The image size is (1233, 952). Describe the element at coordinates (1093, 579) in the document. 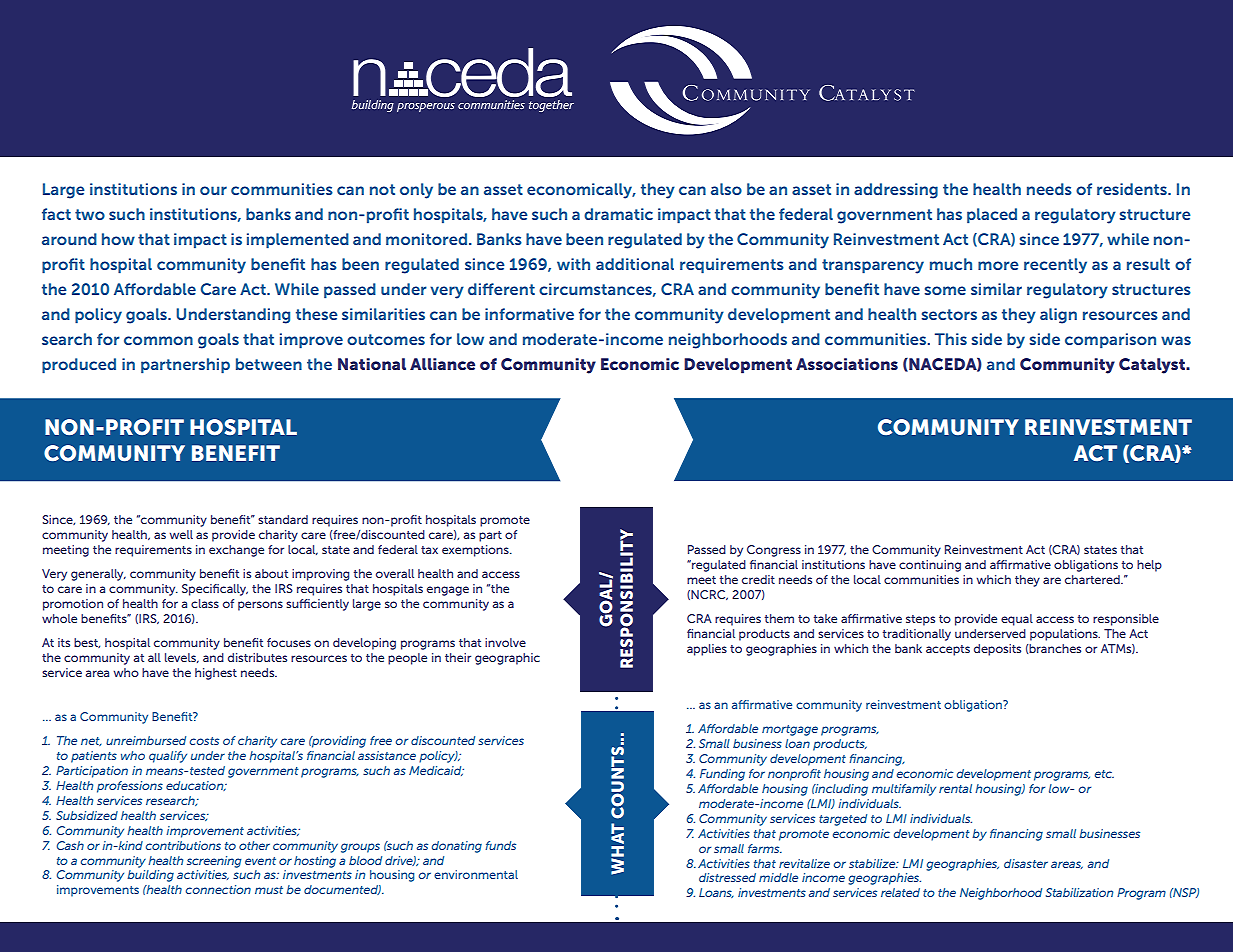

I see `chartered` at that location.
